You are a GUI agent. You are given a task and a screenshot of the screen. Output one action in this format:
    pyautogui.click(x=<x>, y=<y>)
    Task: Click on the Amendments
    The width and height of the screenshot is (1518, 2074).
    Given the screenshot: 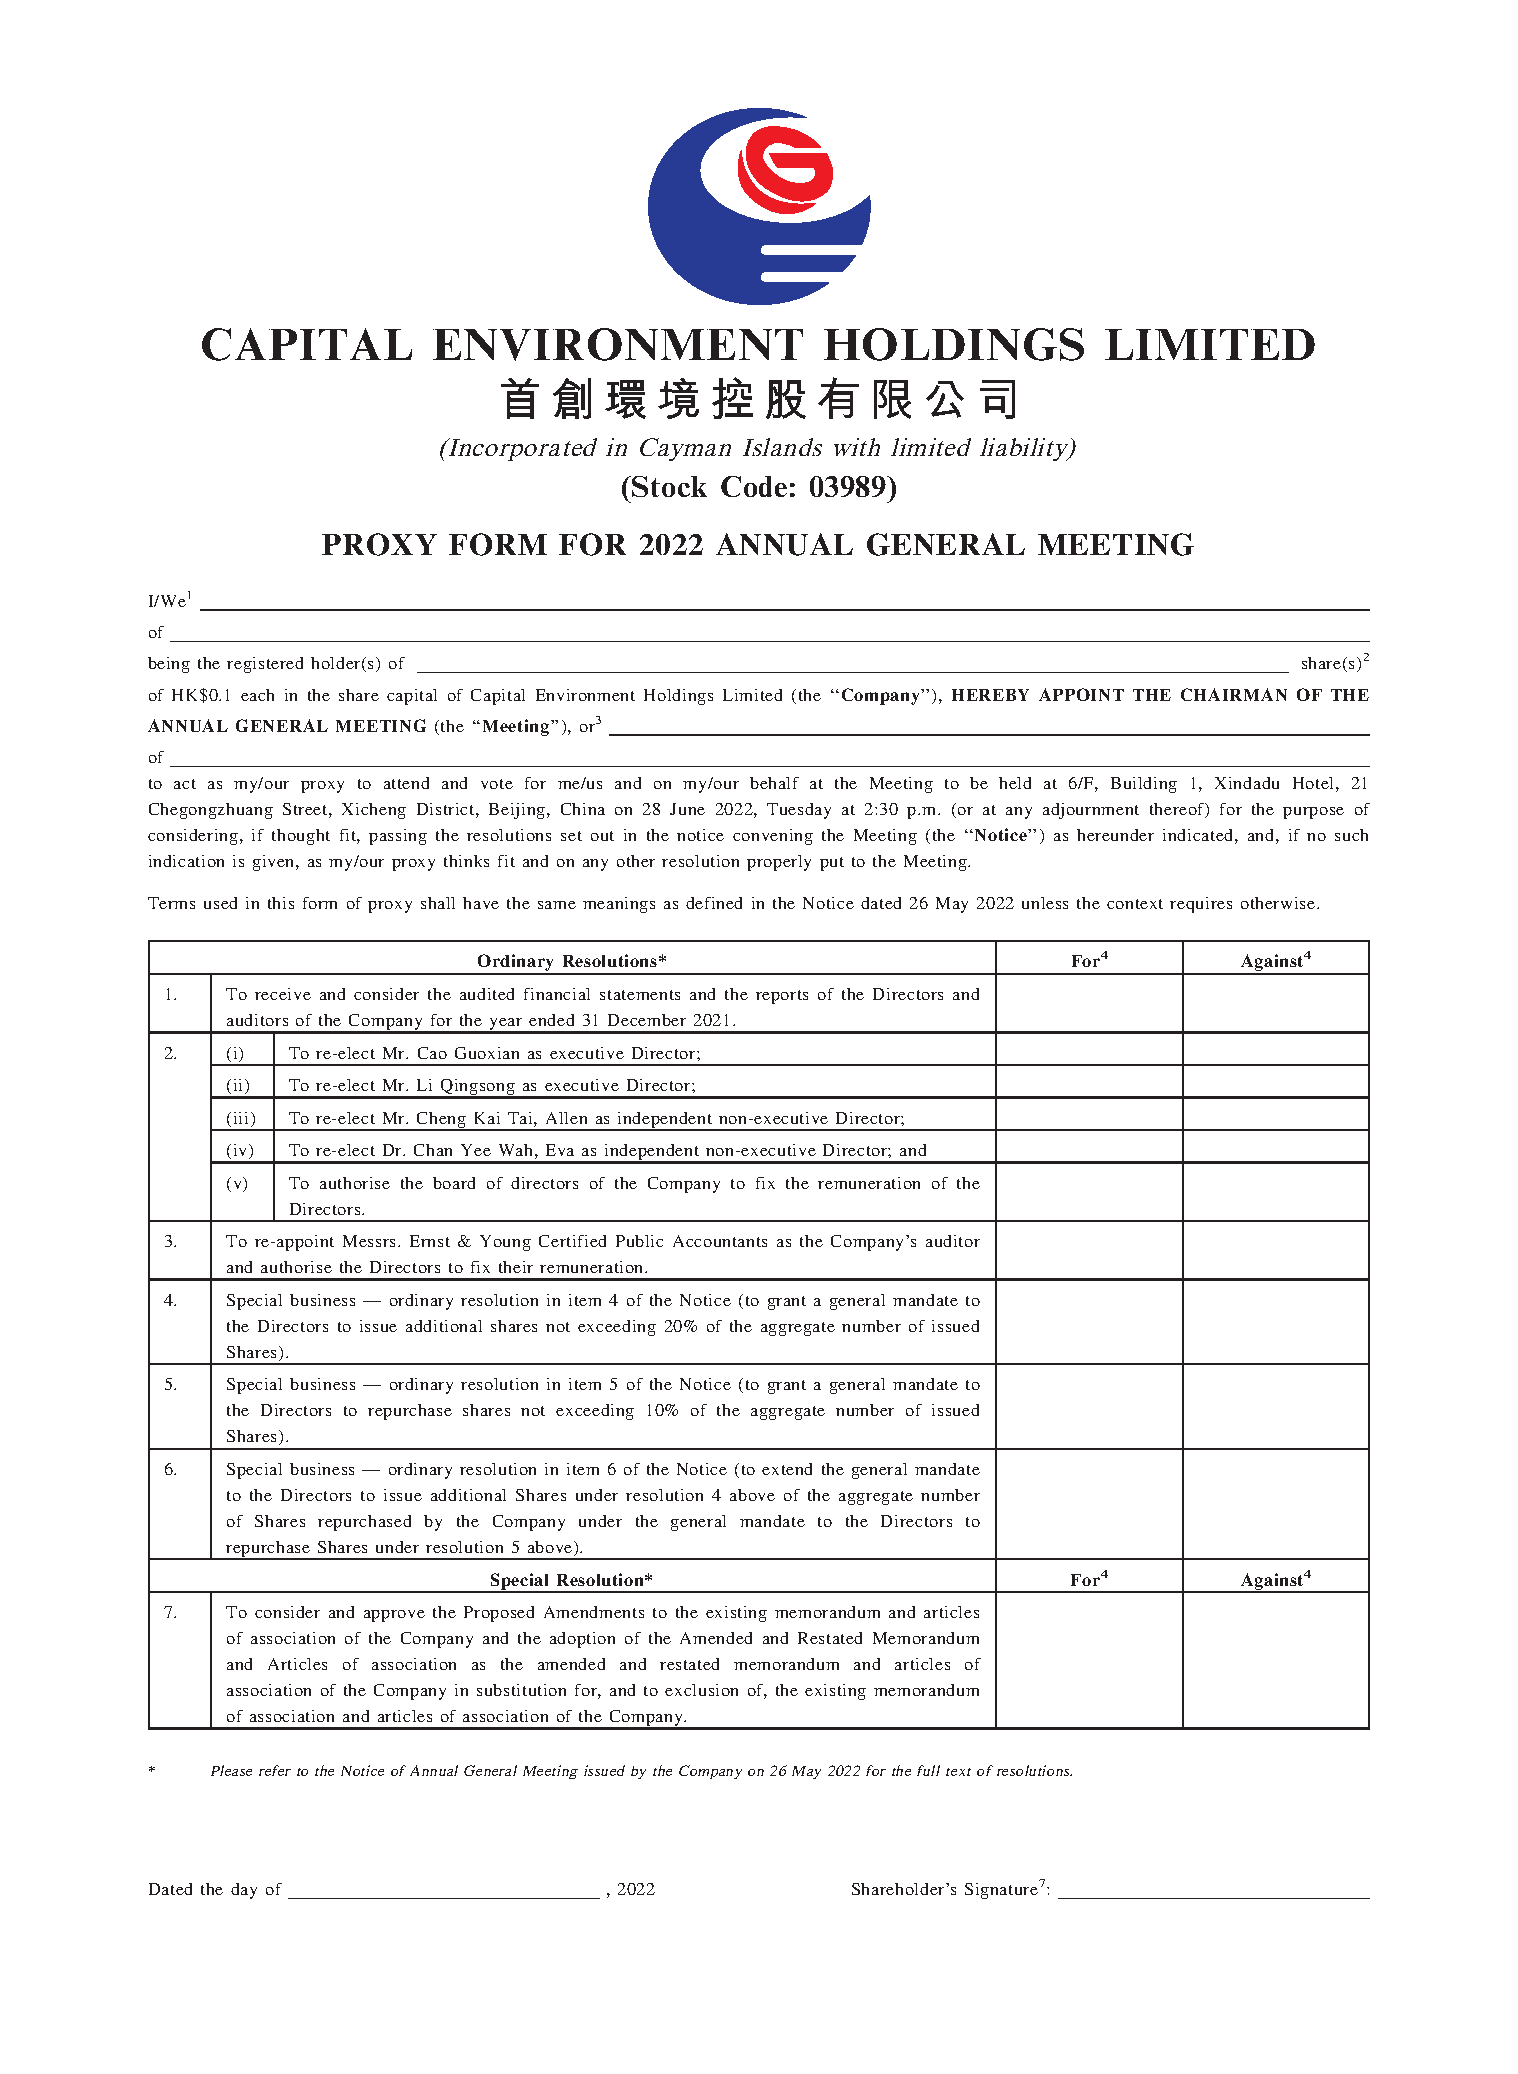 What is the action you would take?
    pyautogui.click(x=594, y=1612)
